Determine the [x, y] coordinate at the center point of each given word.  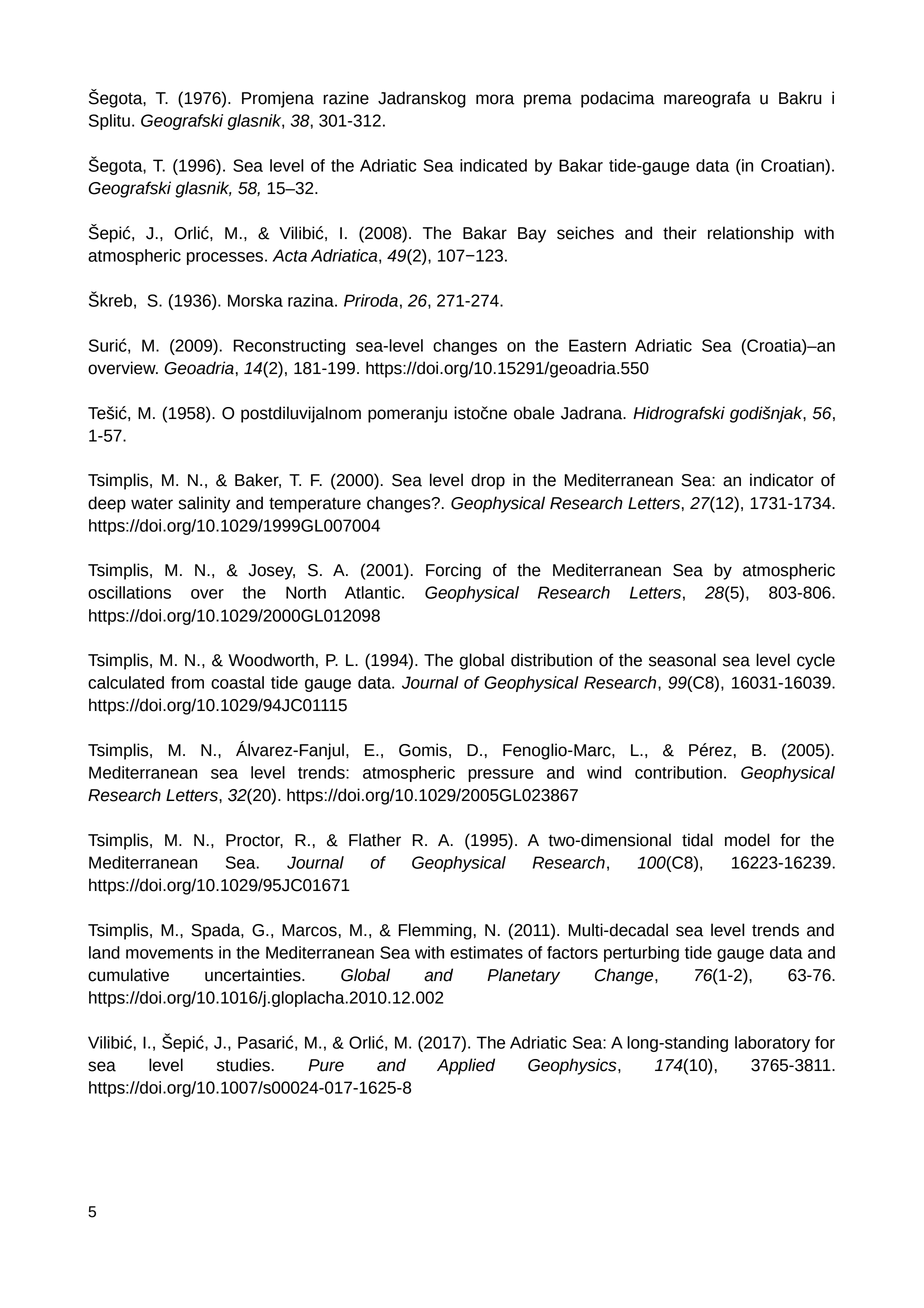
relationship [751, 234]
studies [243, 1065]
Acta [290, 255]
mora [495, 99]
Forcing [453, 571]
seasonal [682, 660]
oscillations [129, 592]
